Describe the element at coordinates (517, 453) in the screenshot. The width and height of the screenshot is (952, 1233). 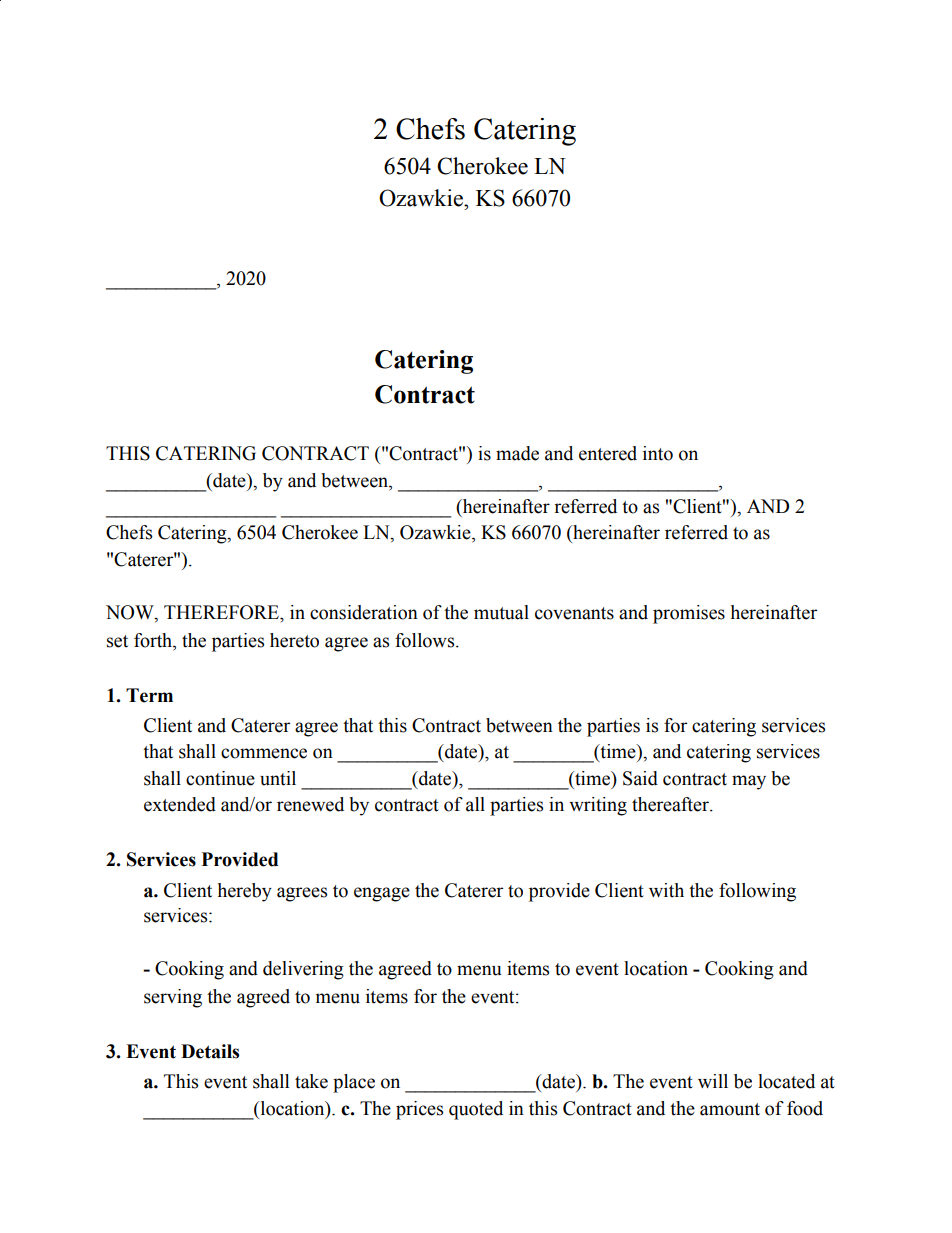
I see `made` at that location.
